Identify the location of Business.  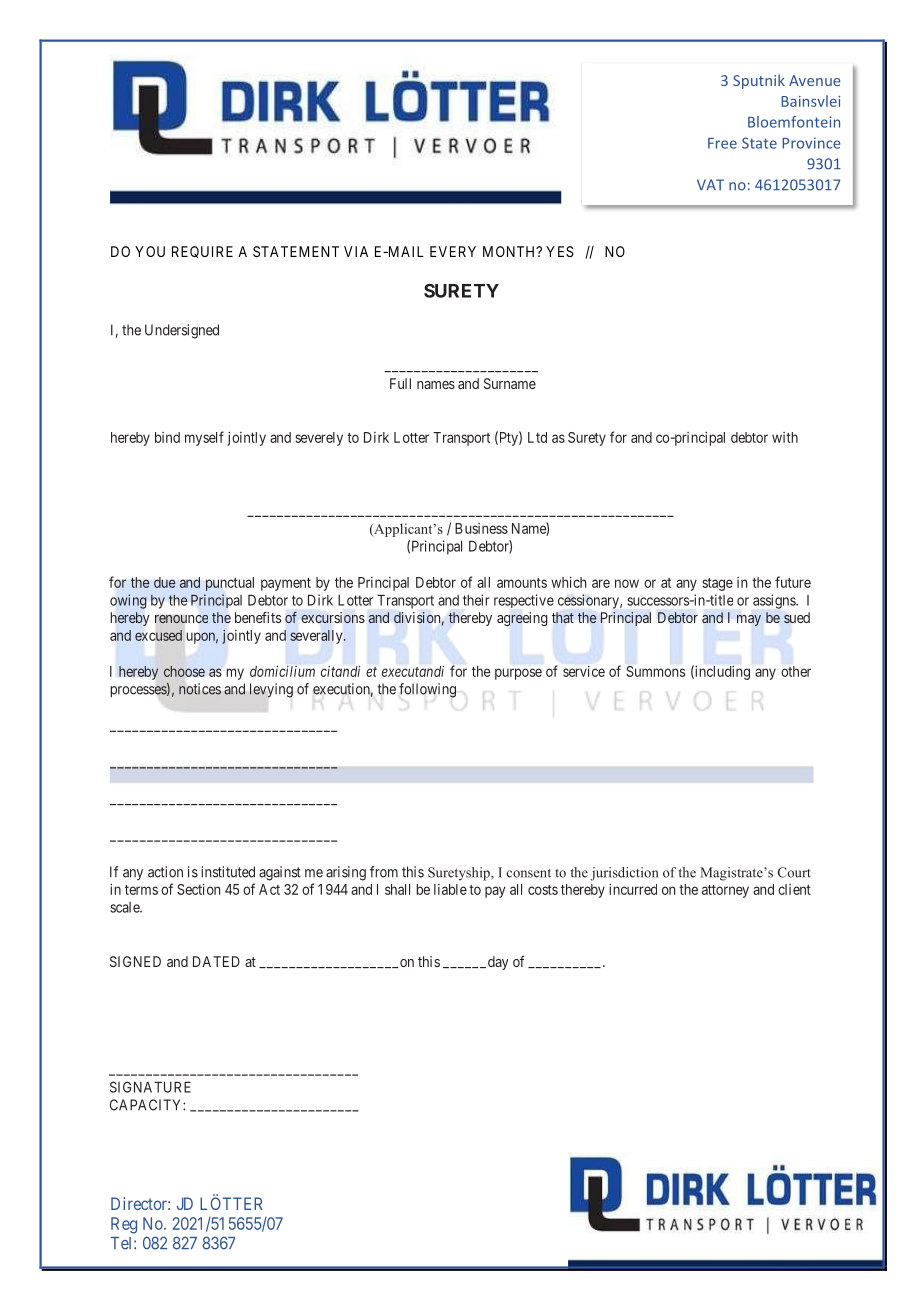
(481, 528).
